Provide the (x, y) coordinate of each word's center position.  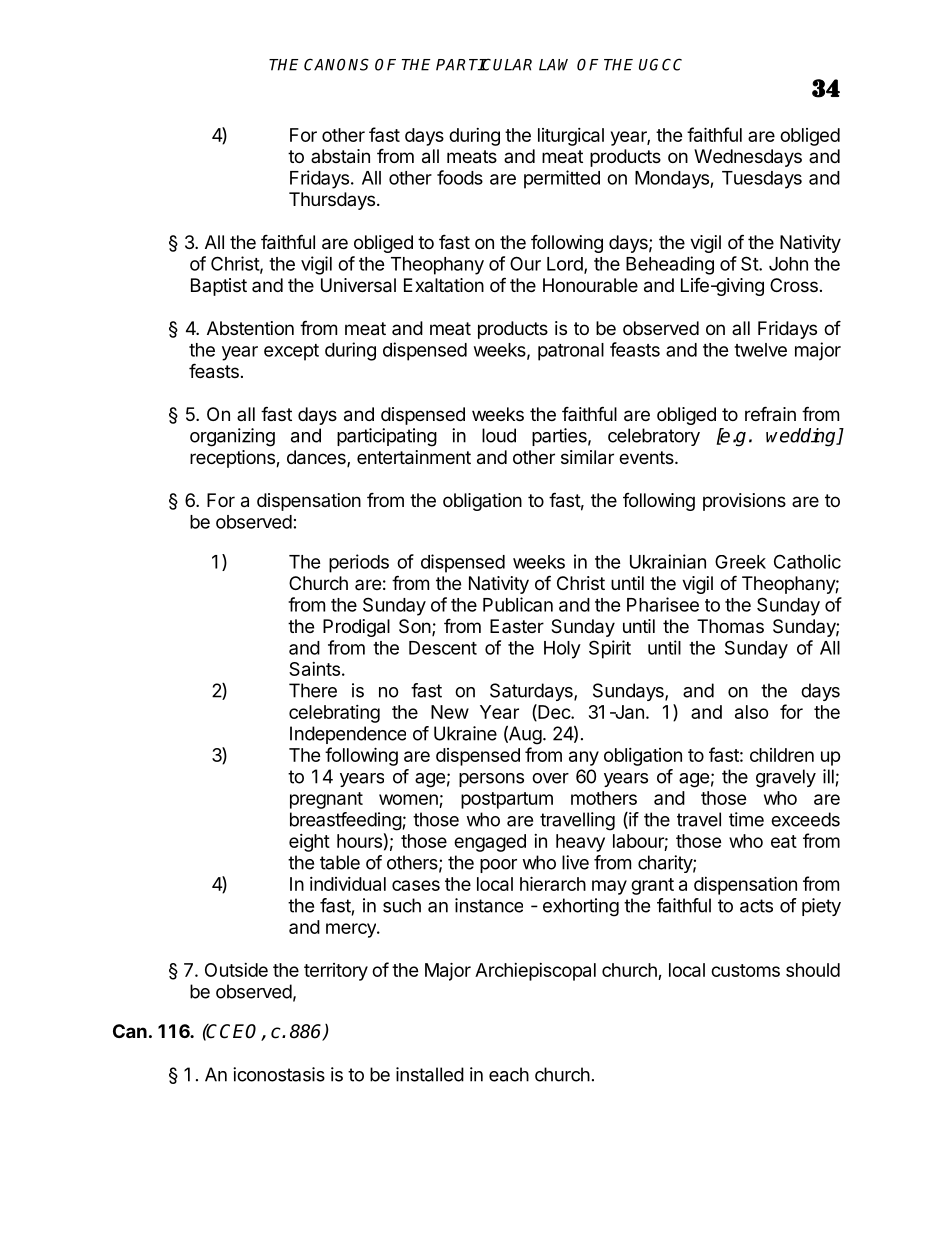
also (752, 712)
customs (745, 970)
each (509, 1074)
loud (499, 435)
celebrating (334, 714)
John (788, 264)
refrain (770, 413)
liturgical (571, 137)
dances (317, 458)
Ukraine (465, 733)
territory (336, 972)
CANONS (336, 64)
